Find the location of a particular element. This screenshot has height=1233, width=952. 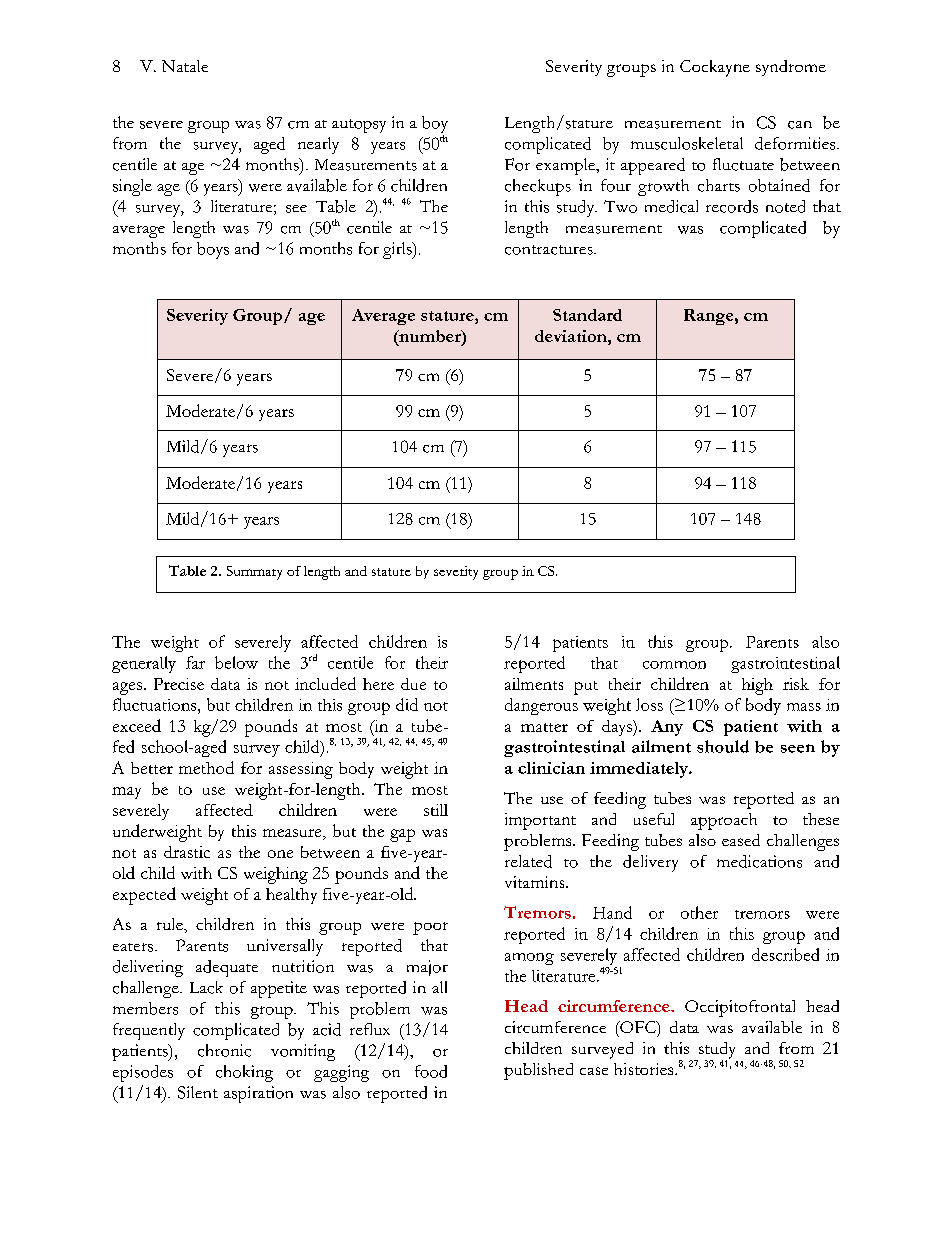

autopsy is located at coordinates (359, 126).
